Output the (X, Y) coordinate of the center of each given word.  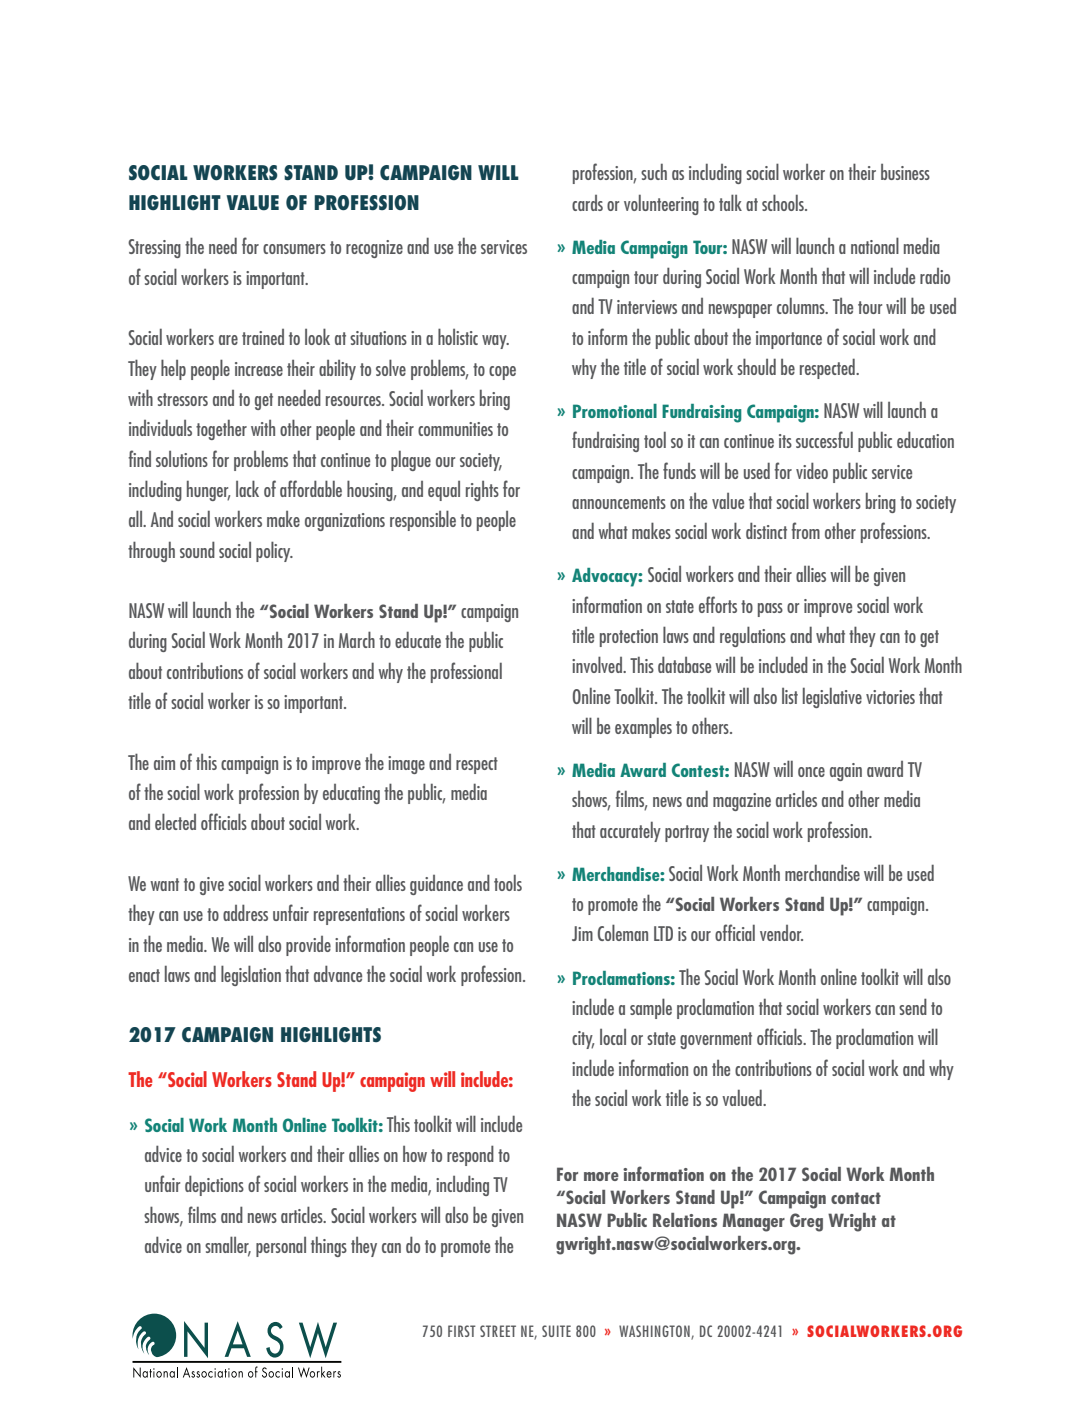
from (805, 530)
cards (587, 203)
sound (197, 549)
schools (784, 202)
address (245, 912)
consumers (294, 249)
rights (482, 491)
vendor (781, 933)
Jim (582, 933)
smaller (228, 1245)
